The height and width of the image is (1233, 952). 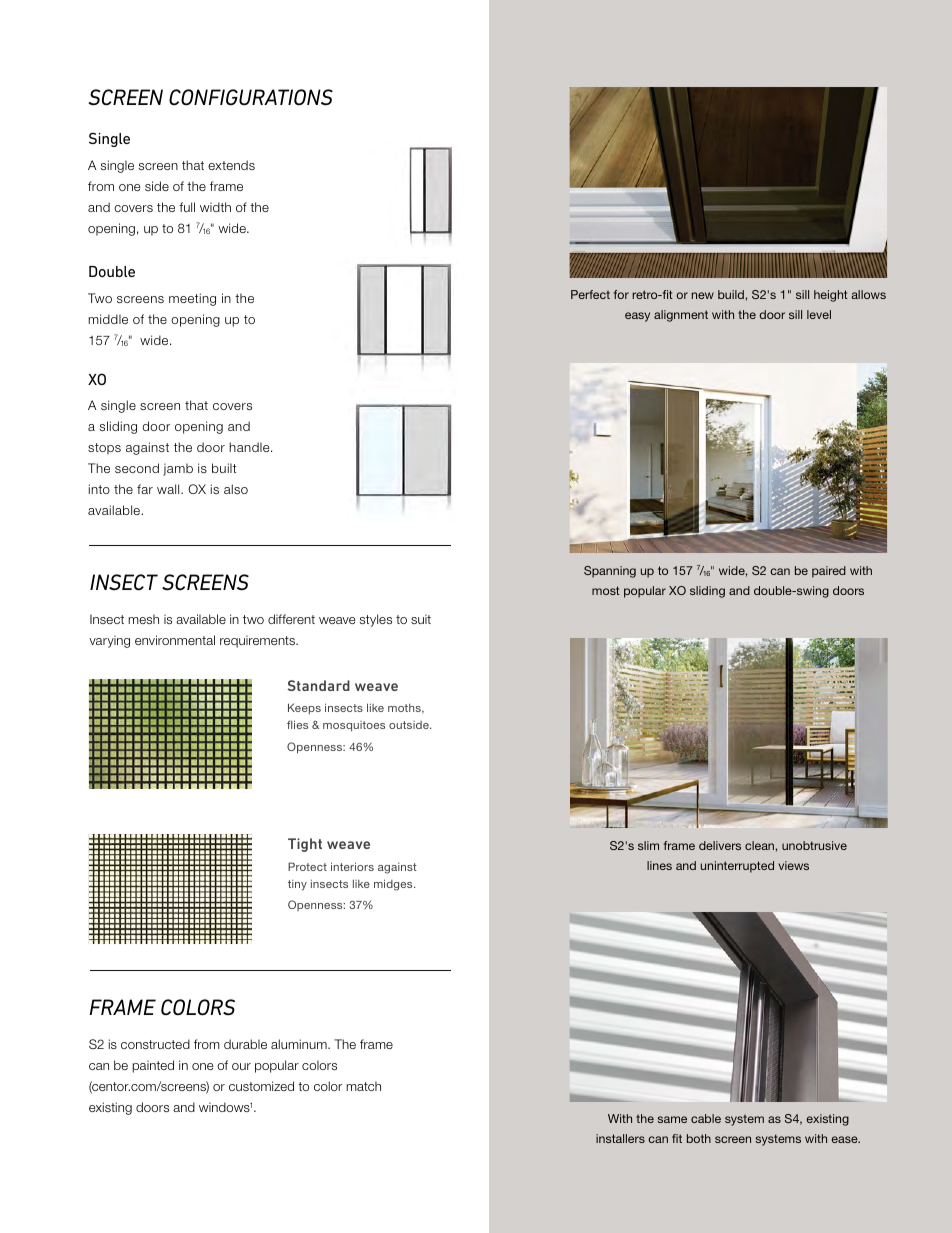 What do you see at coordinates (829, 572) in the image?
I see `paired` at bounding box center [829, 572].
